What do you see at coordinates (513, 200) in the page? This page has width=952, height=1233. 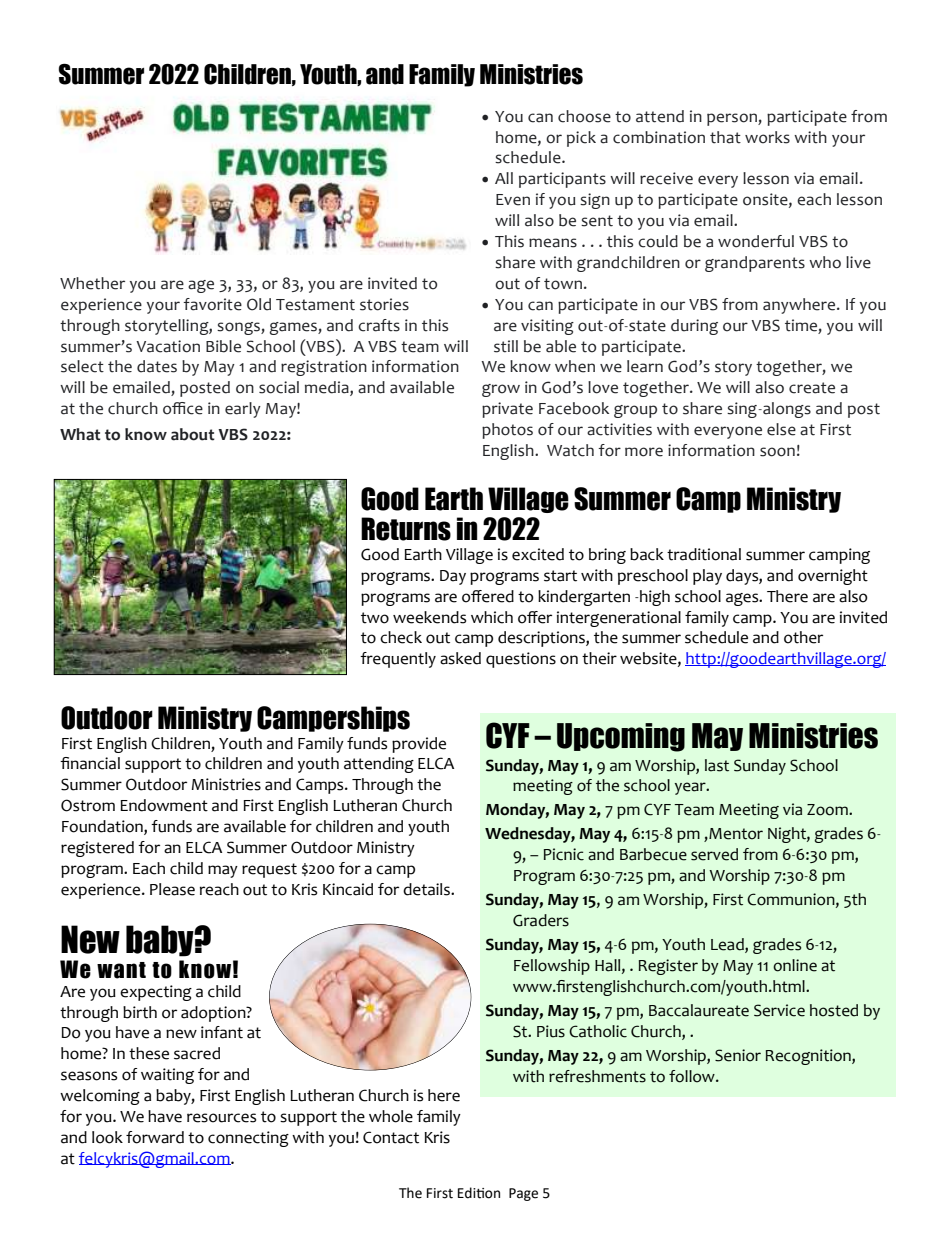 I see `Even` at bounding box center [513, 200].
